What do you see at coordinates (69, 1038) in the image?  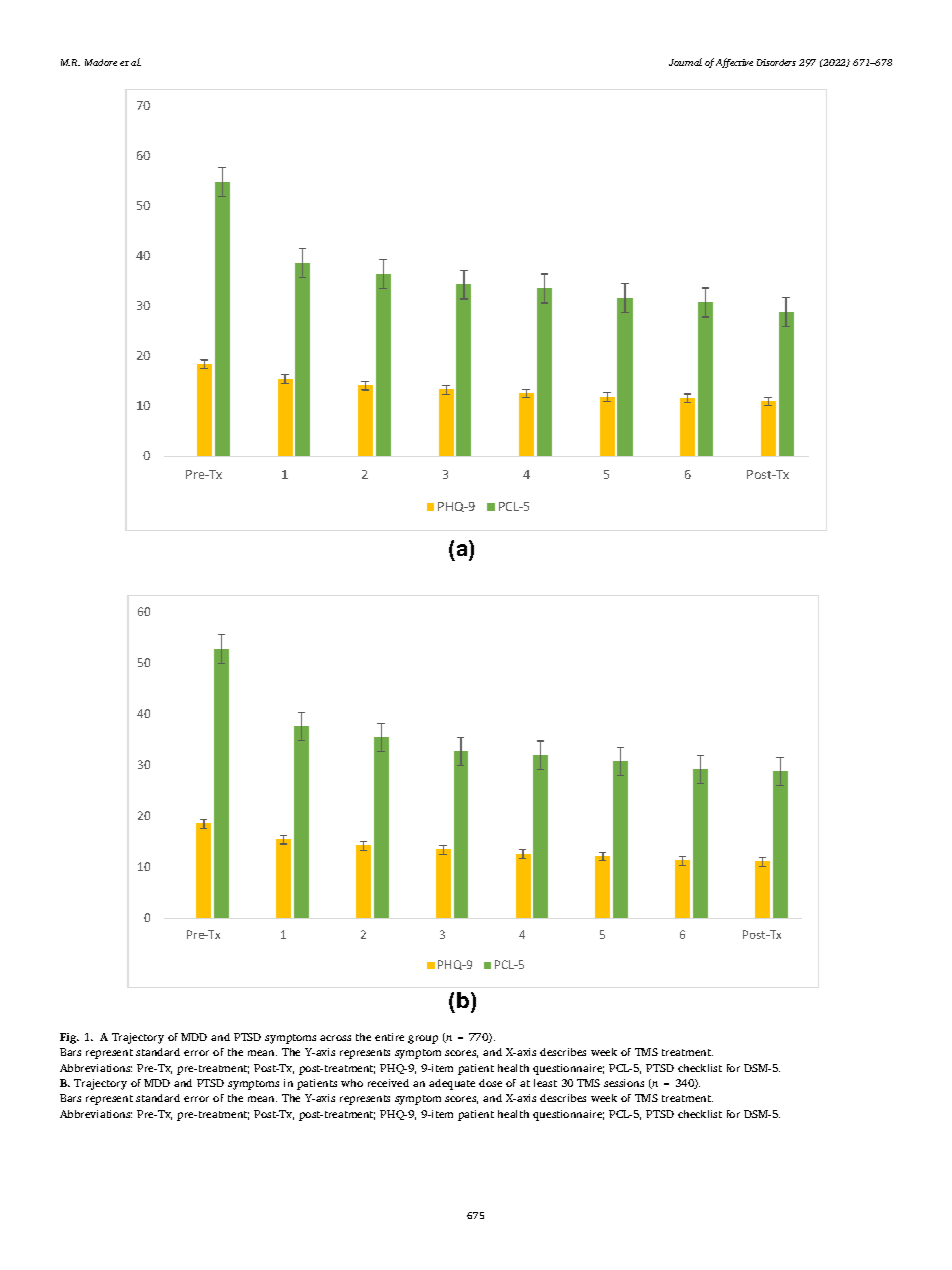 I see `Fig` at bounding box center [69, 1038].
